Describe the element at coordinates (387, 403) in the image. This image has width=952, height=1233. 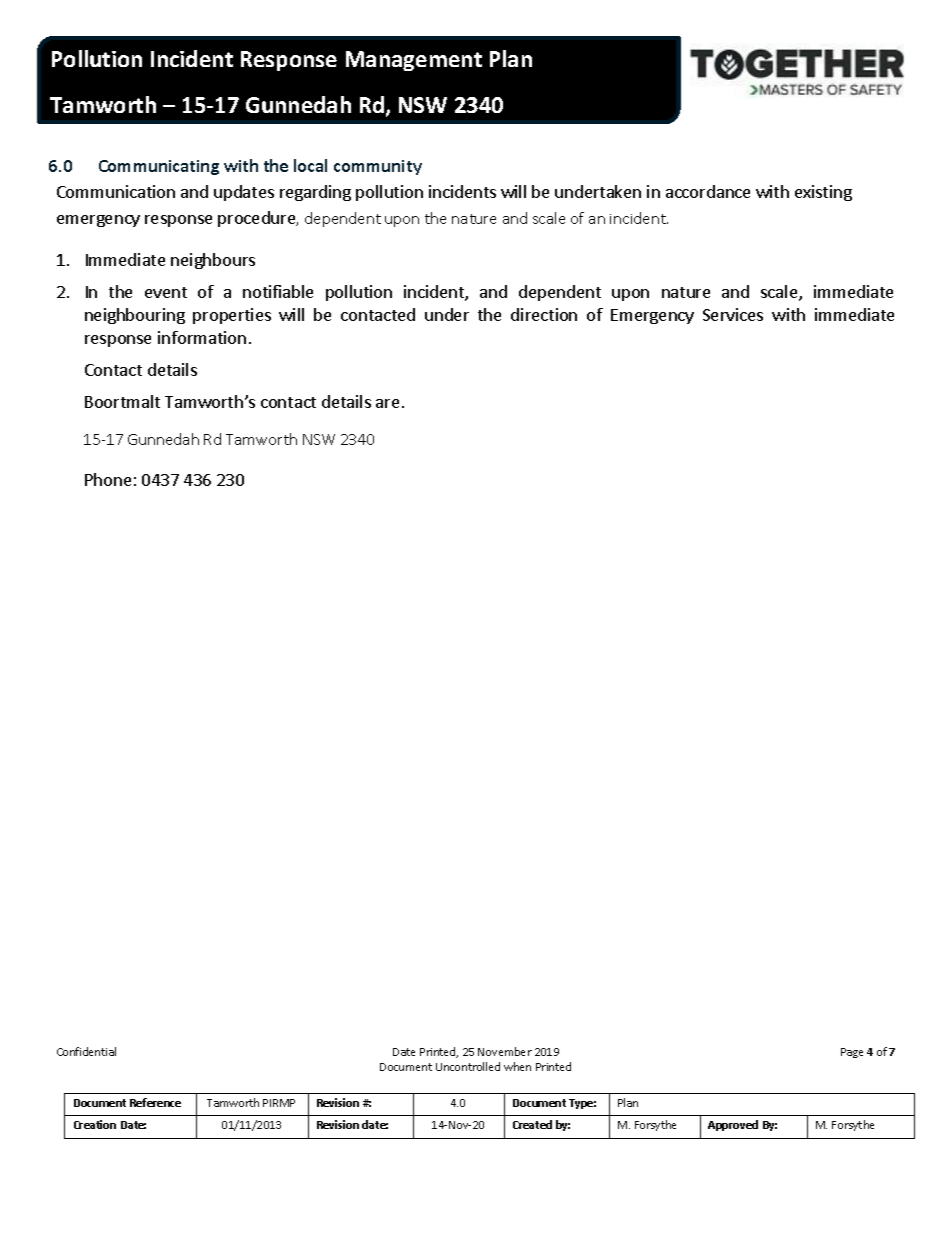
I see `are` at that location.
